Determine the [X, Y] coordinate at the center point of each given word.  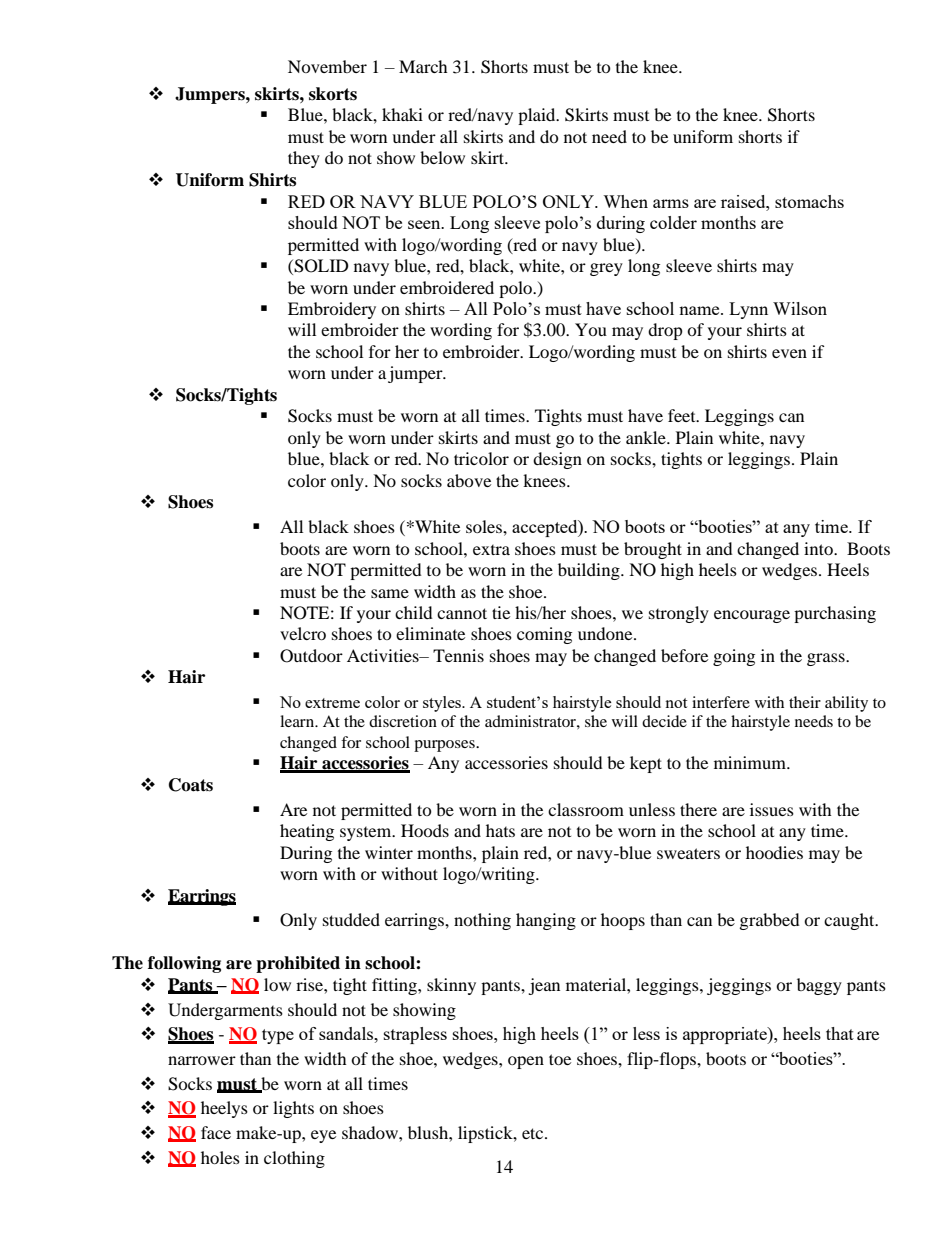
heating [307, 832]
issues [772, 809]
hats [500, 830]
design [557, 460]
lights [293, 1109]
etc [534, 1133]
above [469, 480]
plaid [538, 116]
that [840, 1033]
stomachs [809, 201]
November [327, 66]
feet [683, 415]
